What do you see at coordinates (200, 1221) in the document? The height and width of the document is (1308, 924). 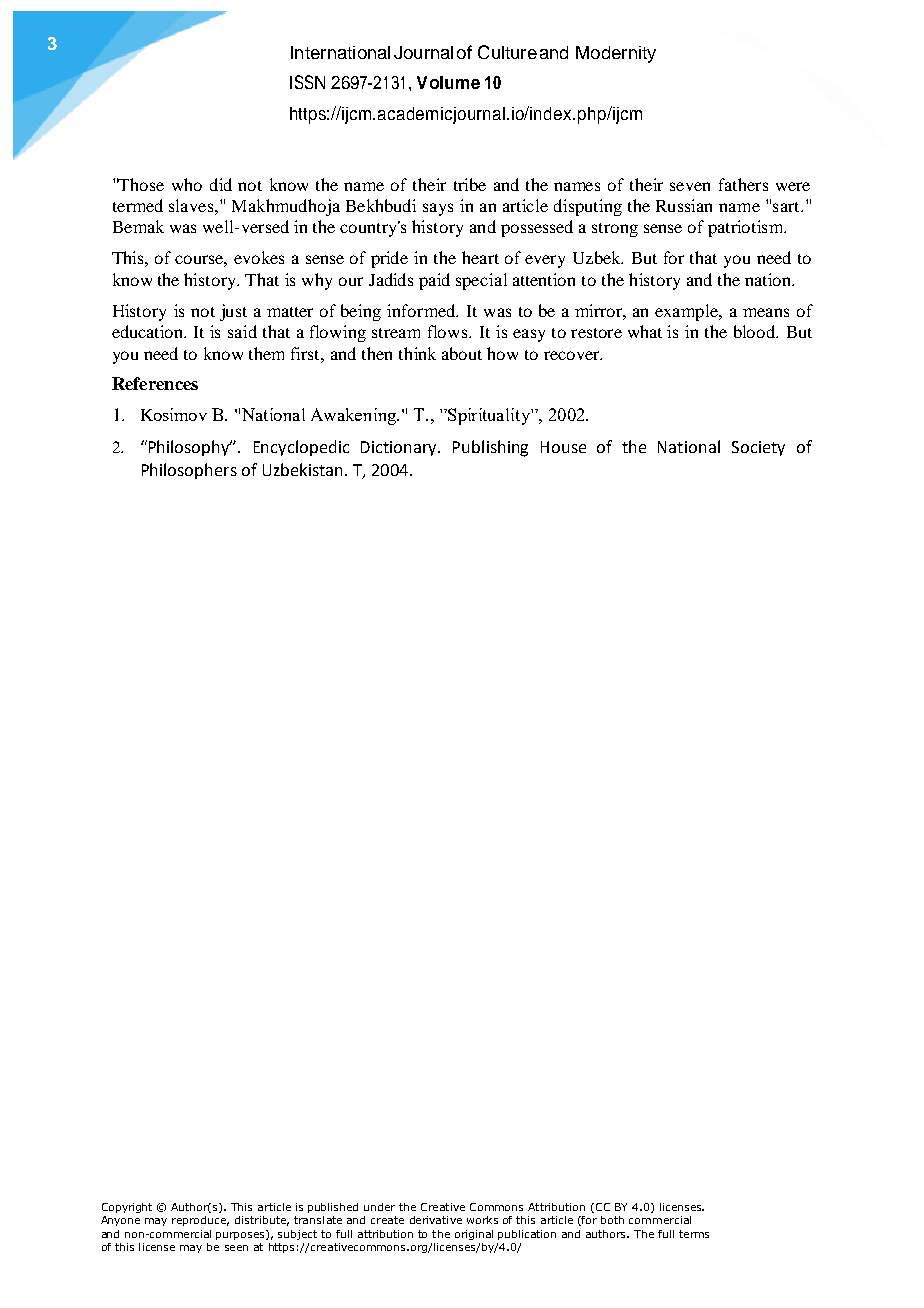 I see `reproduce` at bounding box center [200, 1221].
